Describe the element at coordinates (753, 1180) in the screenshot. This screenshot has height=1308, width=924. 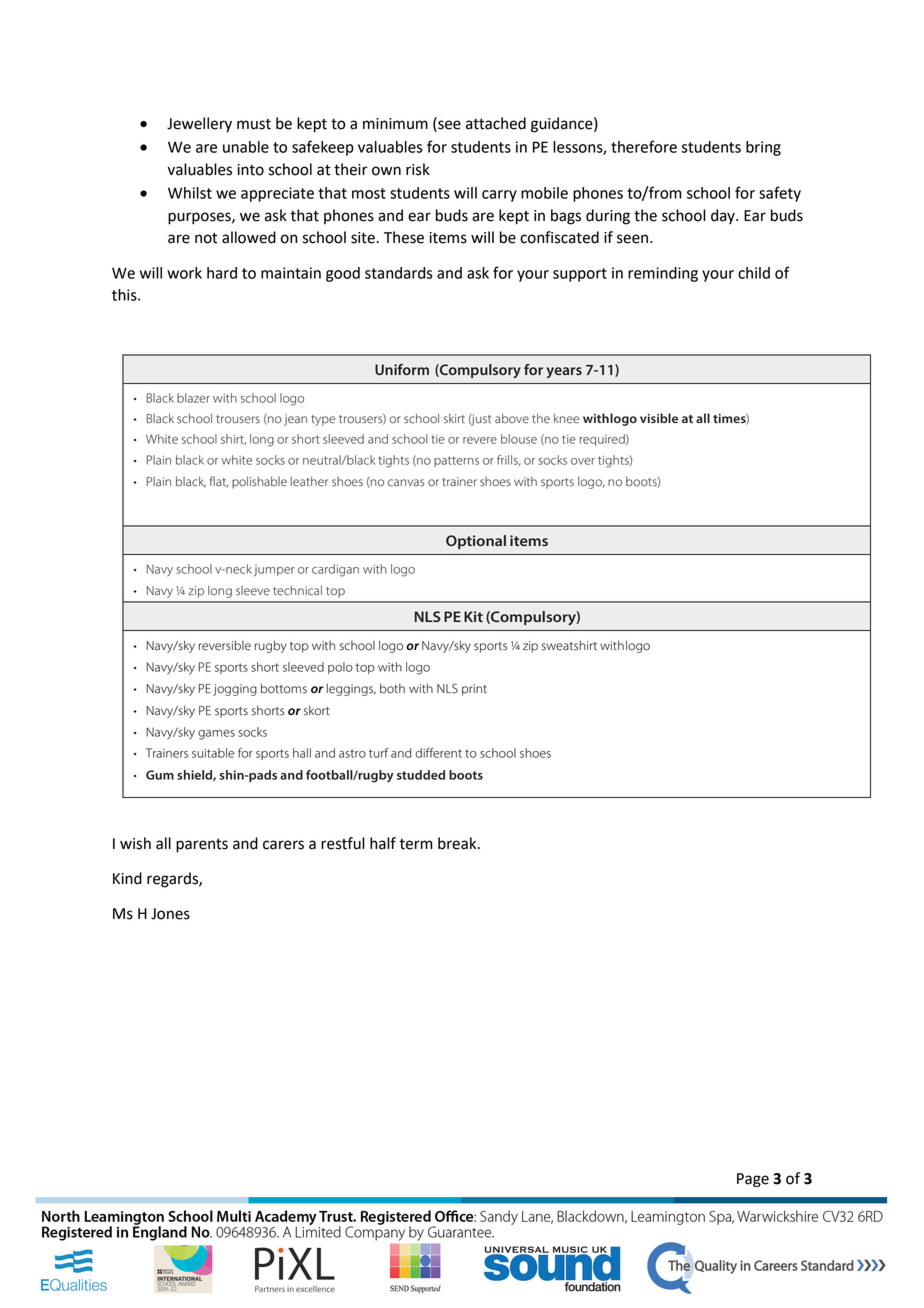
I see `Page` at that location.
